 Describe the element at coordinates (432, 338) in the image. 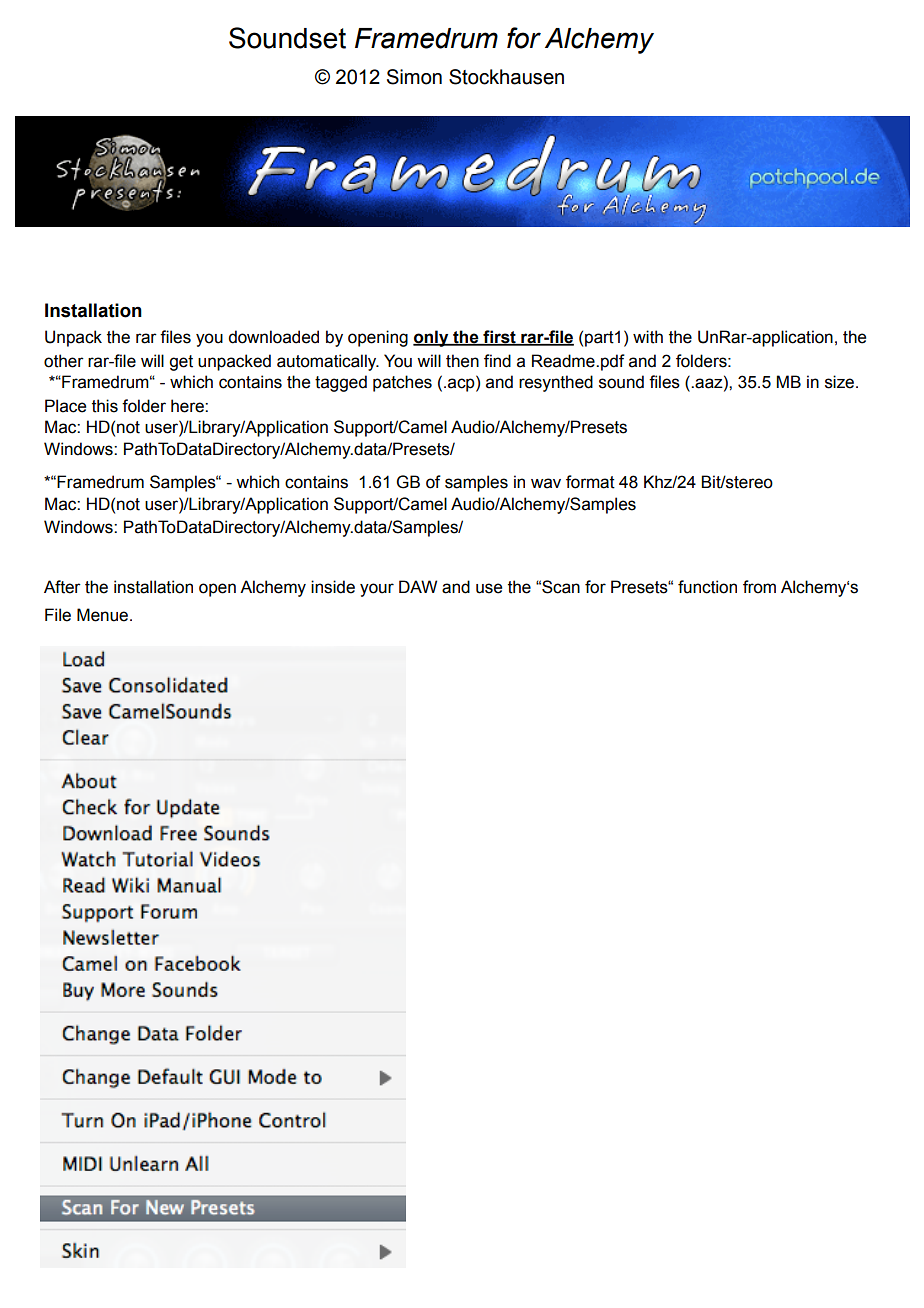

I see `only` at that location.
